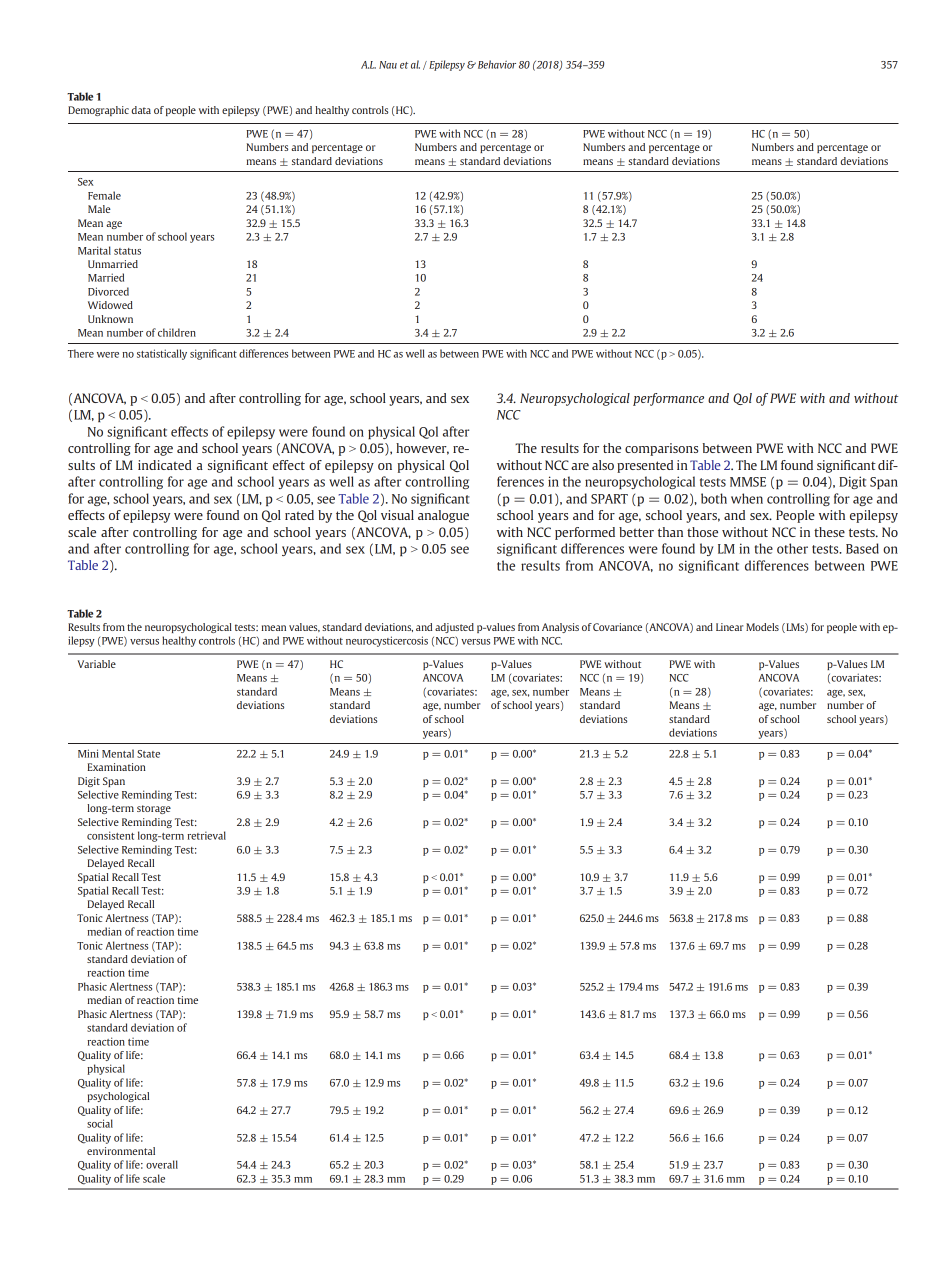 This document has width=952, height=1270. What do you see at coordinates (98, 111) in the document?
I see `Demographic` at bounding box center [98, 111].
